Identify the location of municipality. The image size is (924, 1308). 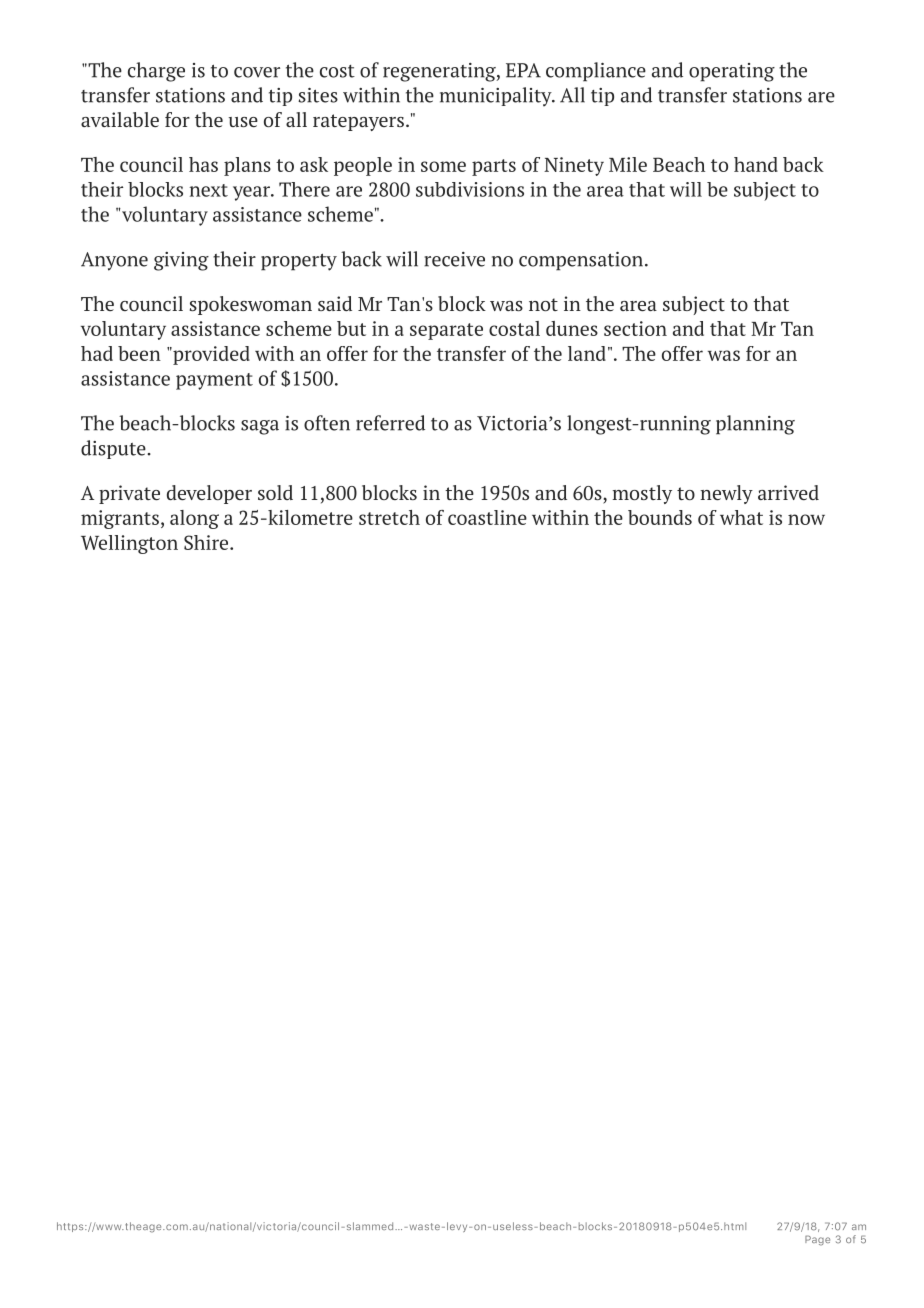
(497, 97).
